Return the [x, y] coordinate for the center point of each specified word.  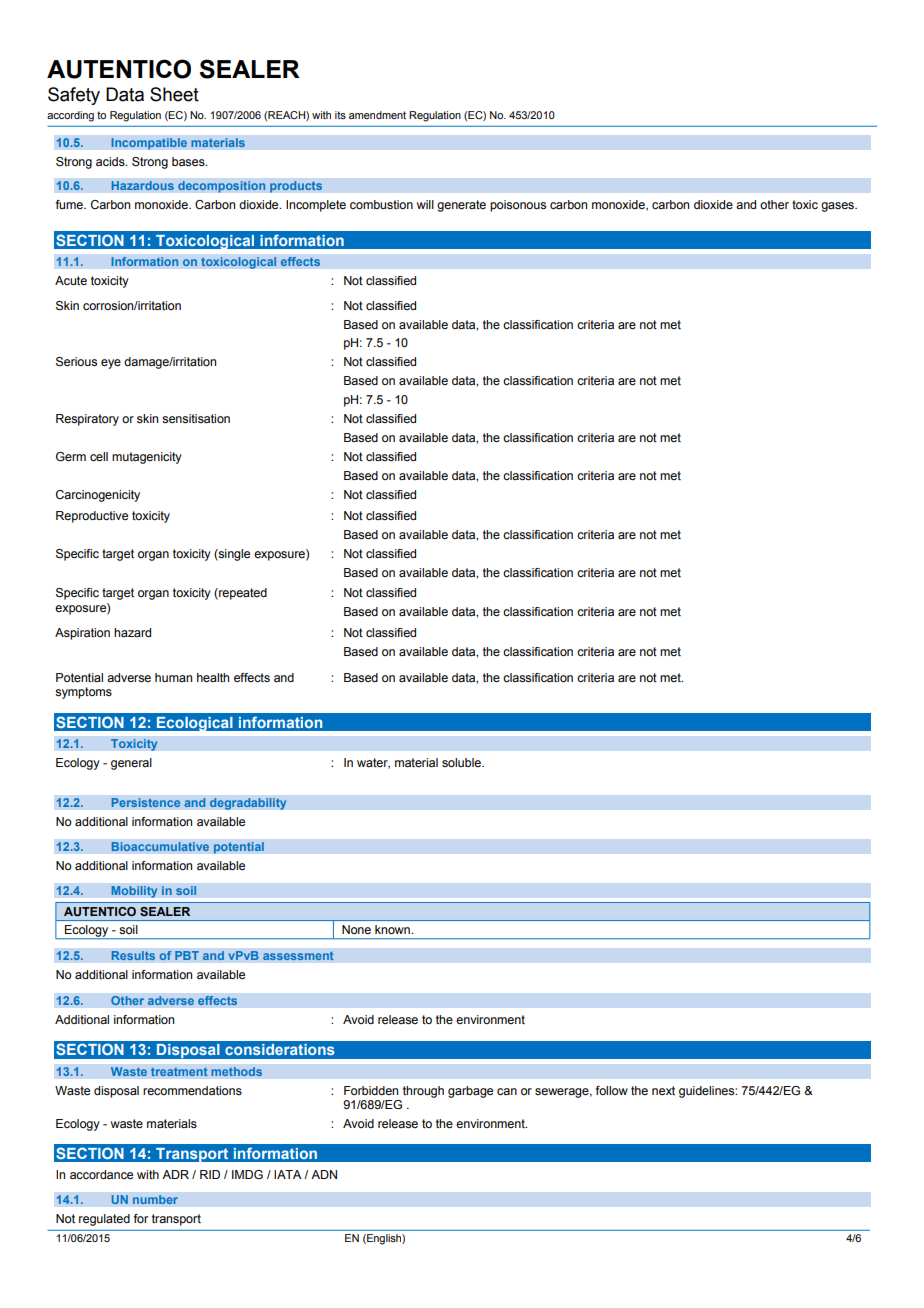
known [393, 929]
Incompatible [149, 144]
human [173, 677]
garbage [470, 1092]
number [155, 1200]
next [663, 1090]
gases [838, 207]
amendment [377, 115]
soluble [462, 762]
